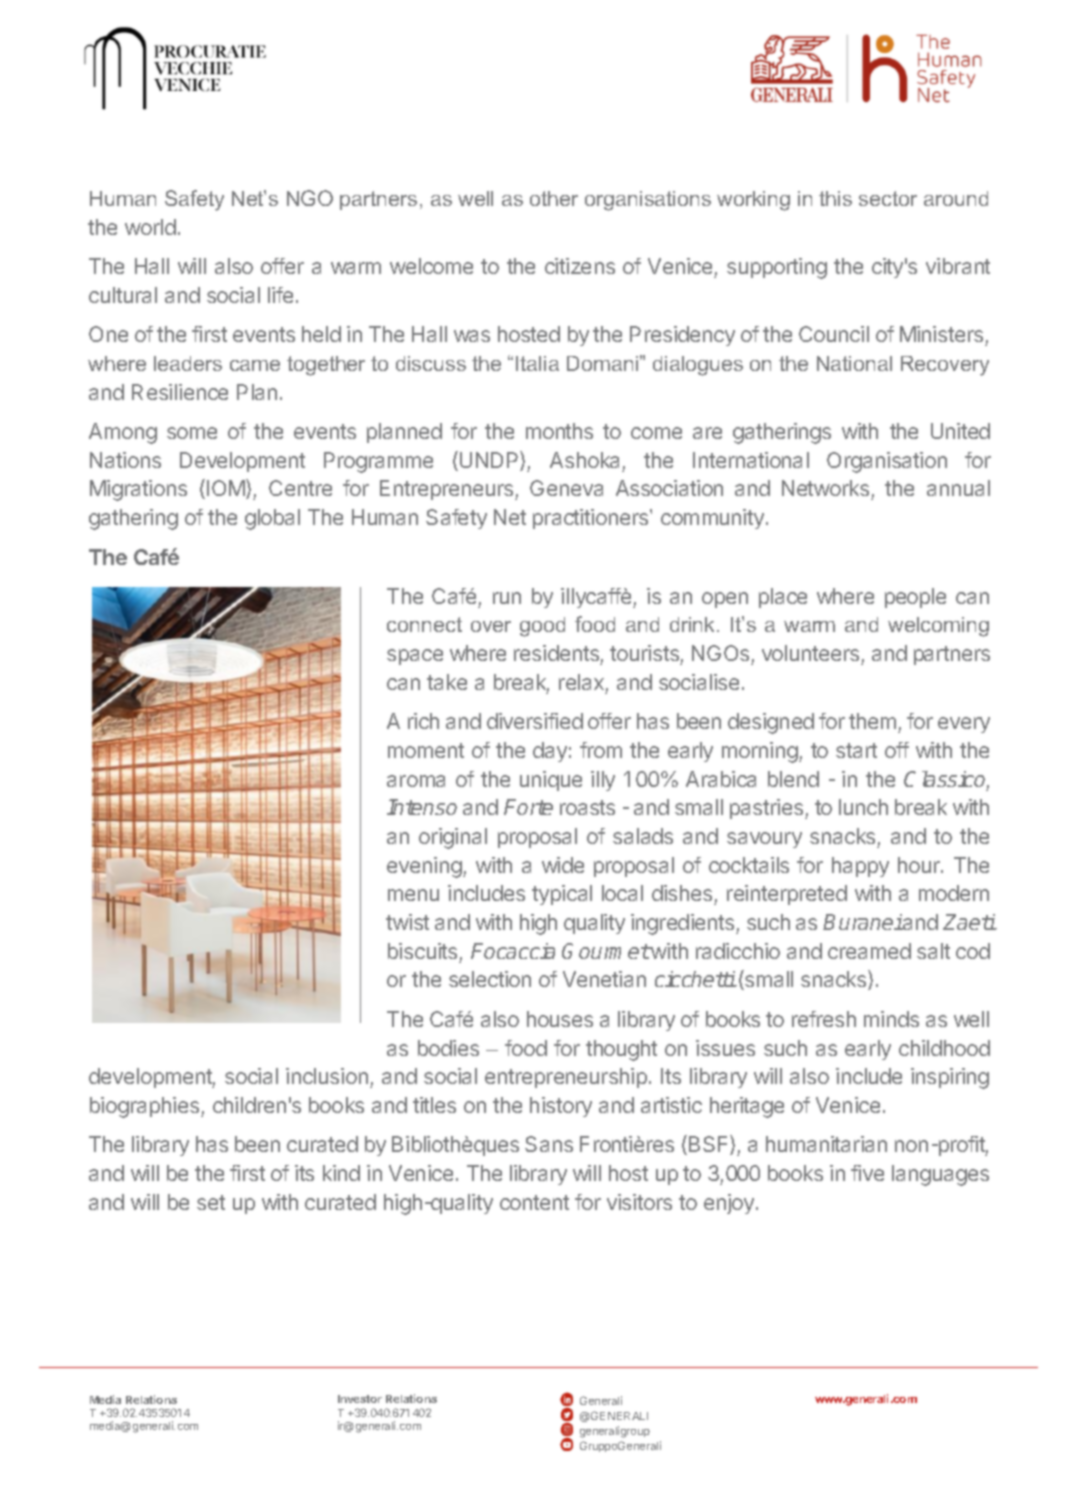 The image size is (1066, 1509). Describe the element at coordinates (888, 198) in the image. I see `sector` at that location.
